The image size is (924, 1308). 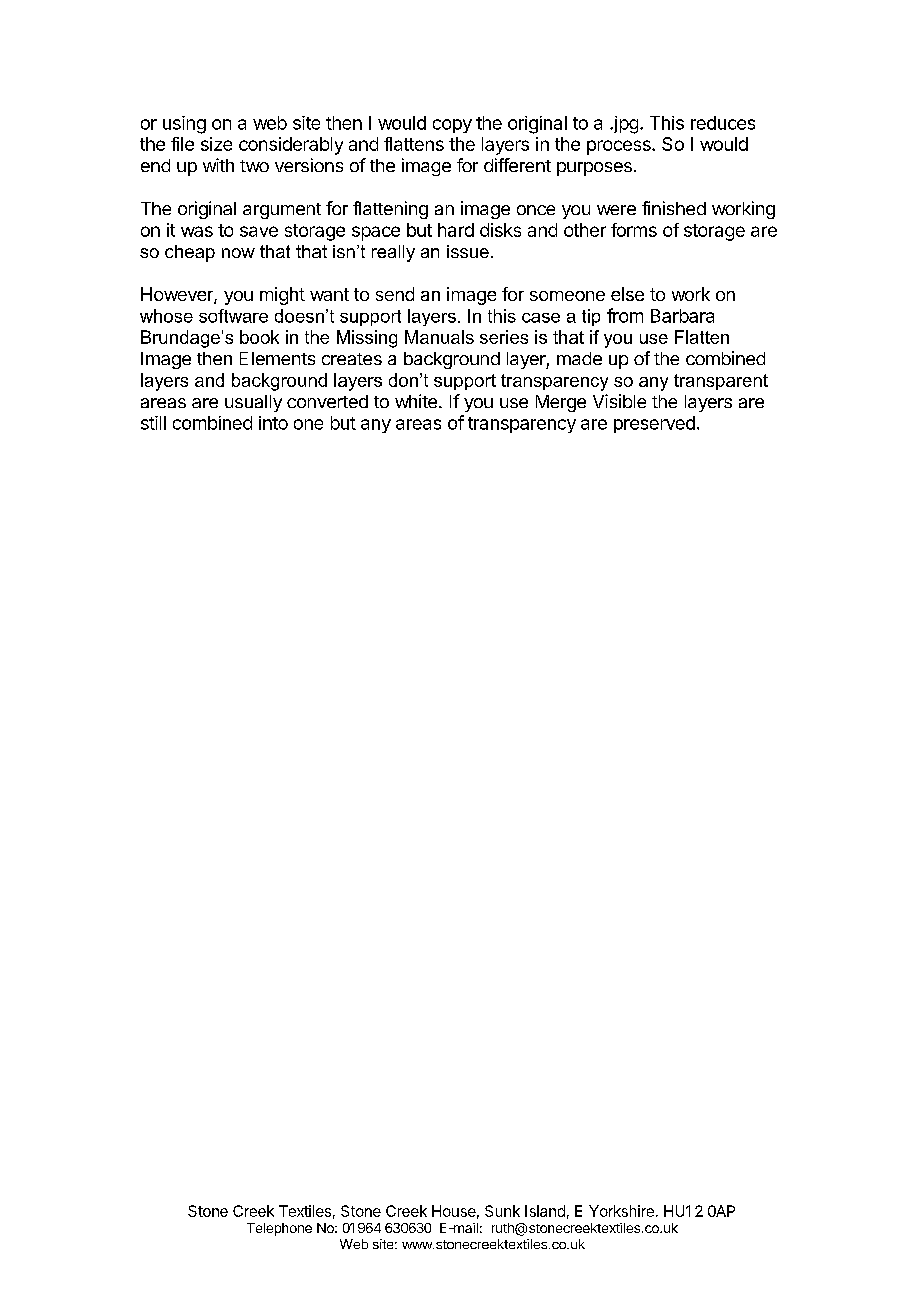 I want to click on Visible, so click(x=619, y=401).
